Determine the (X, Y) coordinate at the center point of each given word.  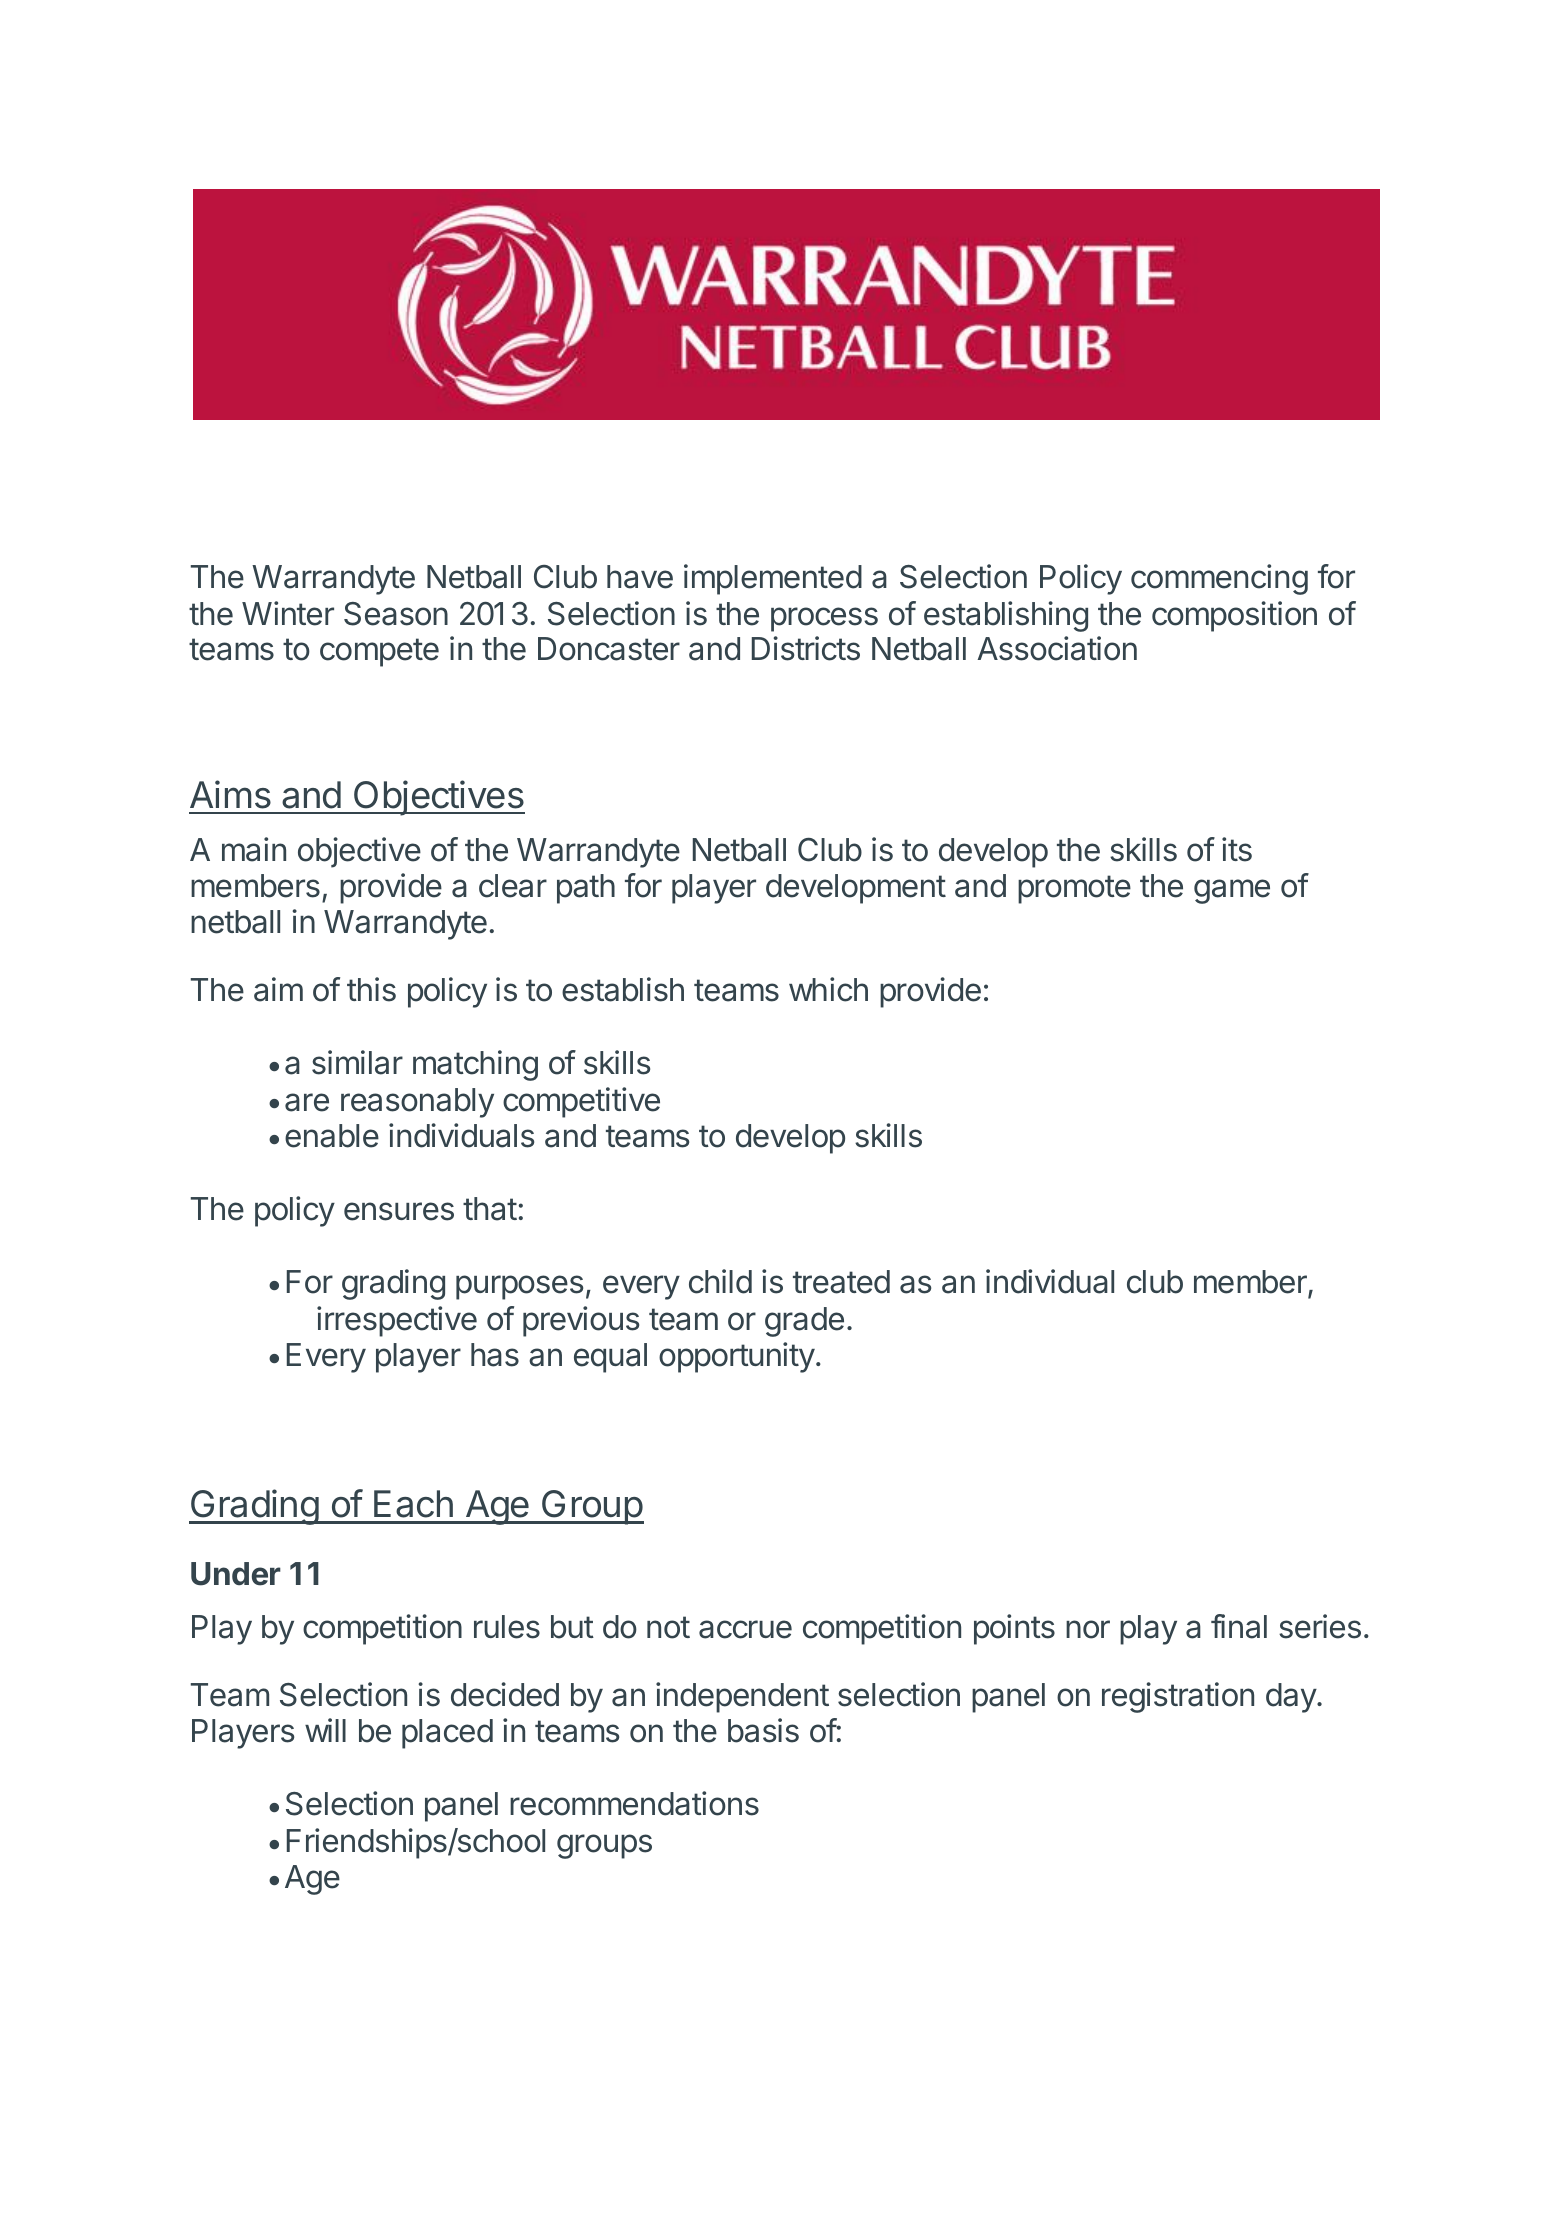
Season (396, 614)
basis (763, 1730)
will (325, 1730)
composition (1234, 616)
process (824, 619)
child (720, 1281)
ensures (399, 1211)
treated (841, 1282)
